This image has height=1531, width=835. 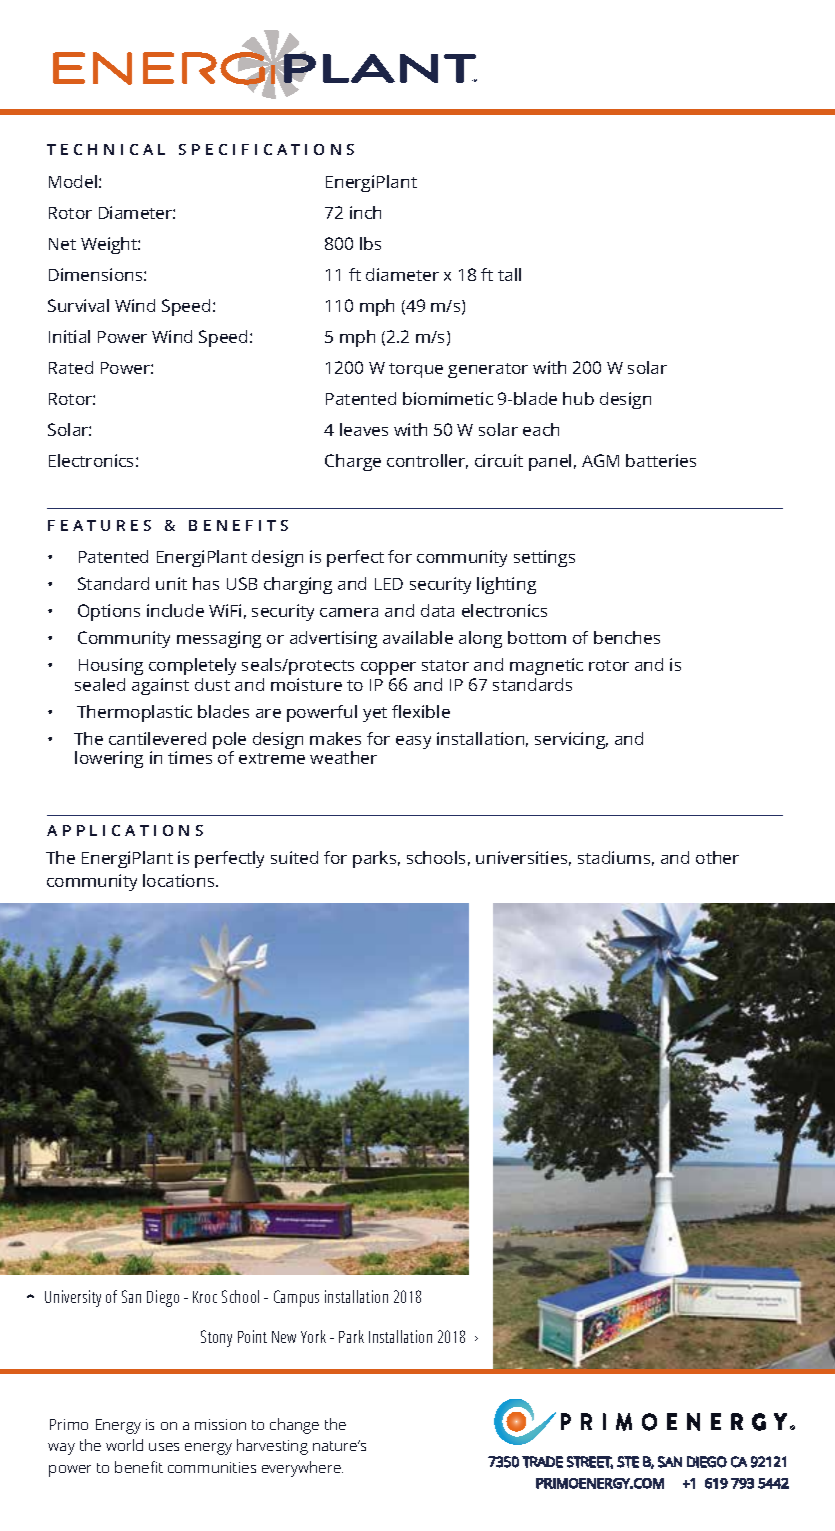 I want to click on inch, so click(x=365, y=212).
